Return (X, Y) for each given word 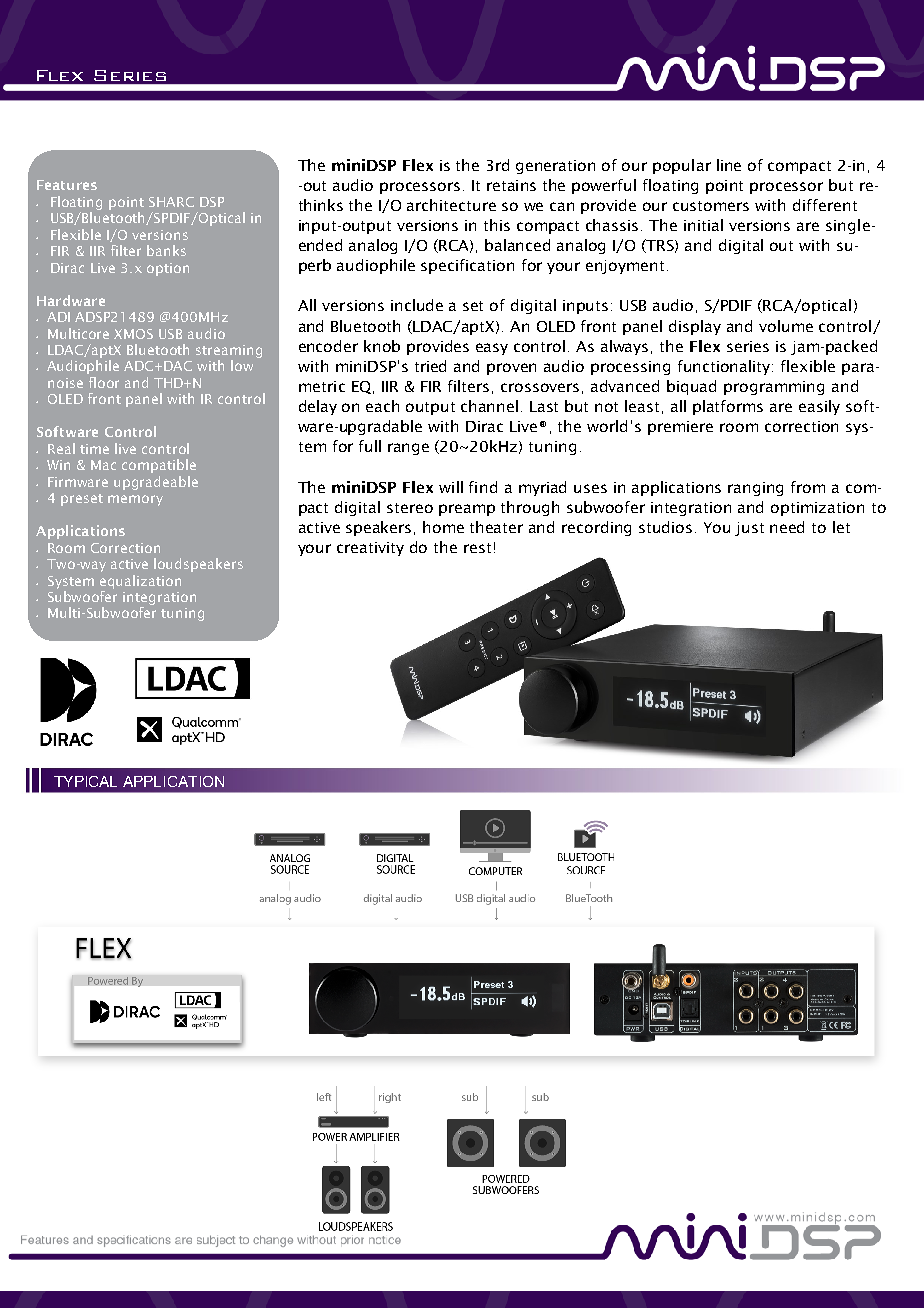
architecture (451, 205)
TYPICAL (85, 781)
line (729, 165)
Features (67, 185)
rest (477, 548)
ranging (755, 489)
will (451, 487)
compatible (159, 466)
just (749, 529)
